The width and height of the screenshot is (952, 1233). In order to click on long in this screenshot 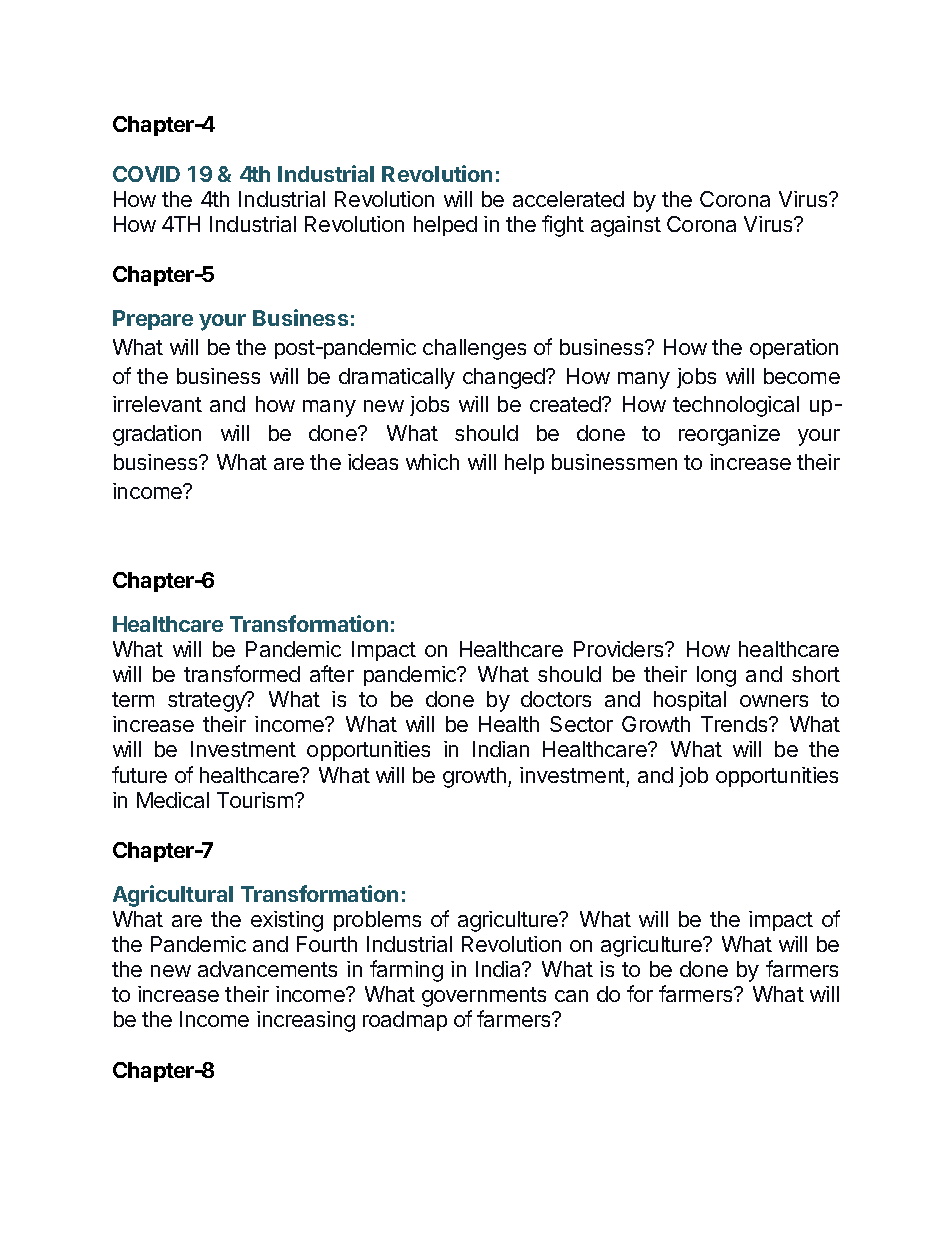, I will do `click(716, 676)`.
